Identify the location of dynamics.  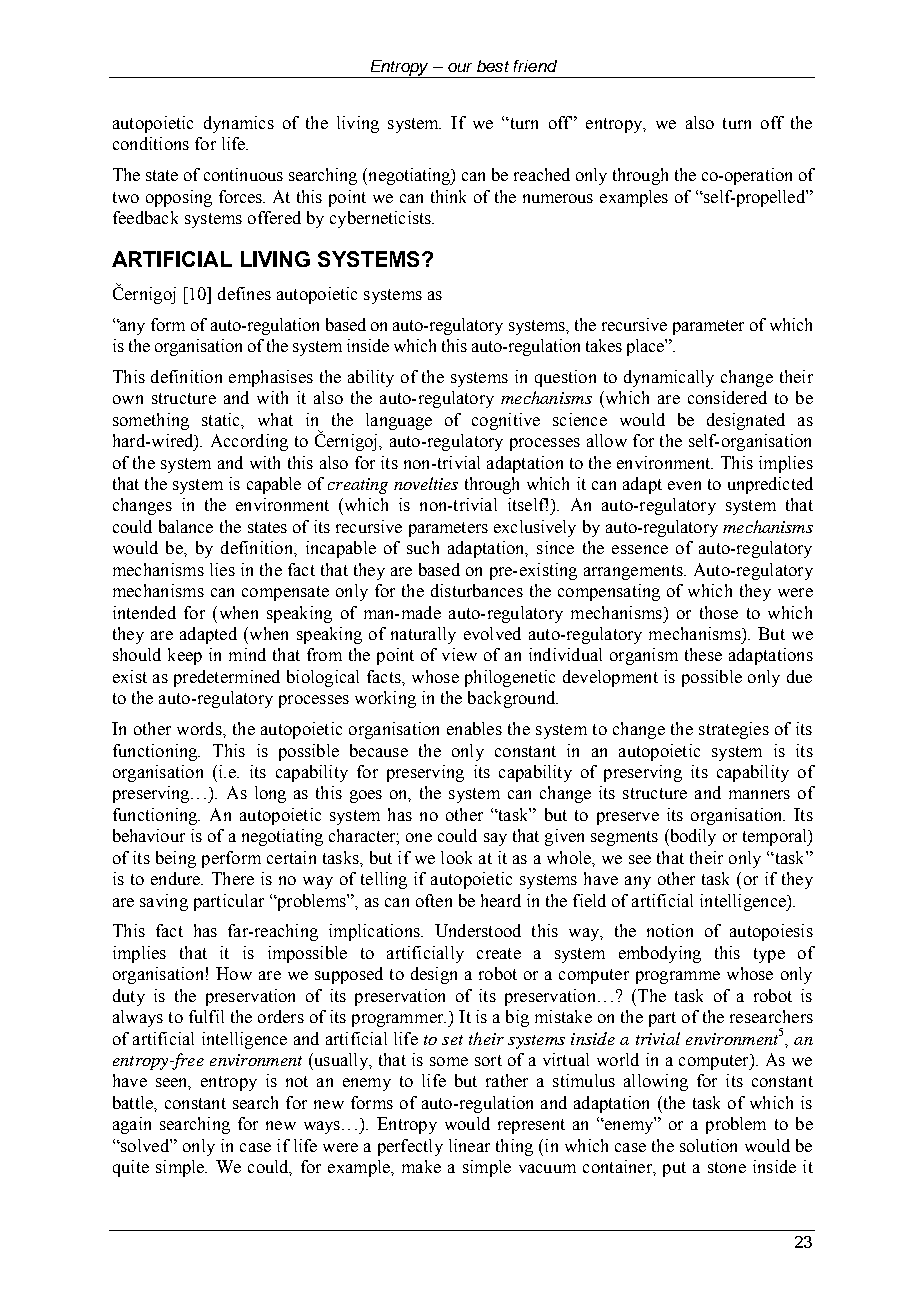
(239, 124).
